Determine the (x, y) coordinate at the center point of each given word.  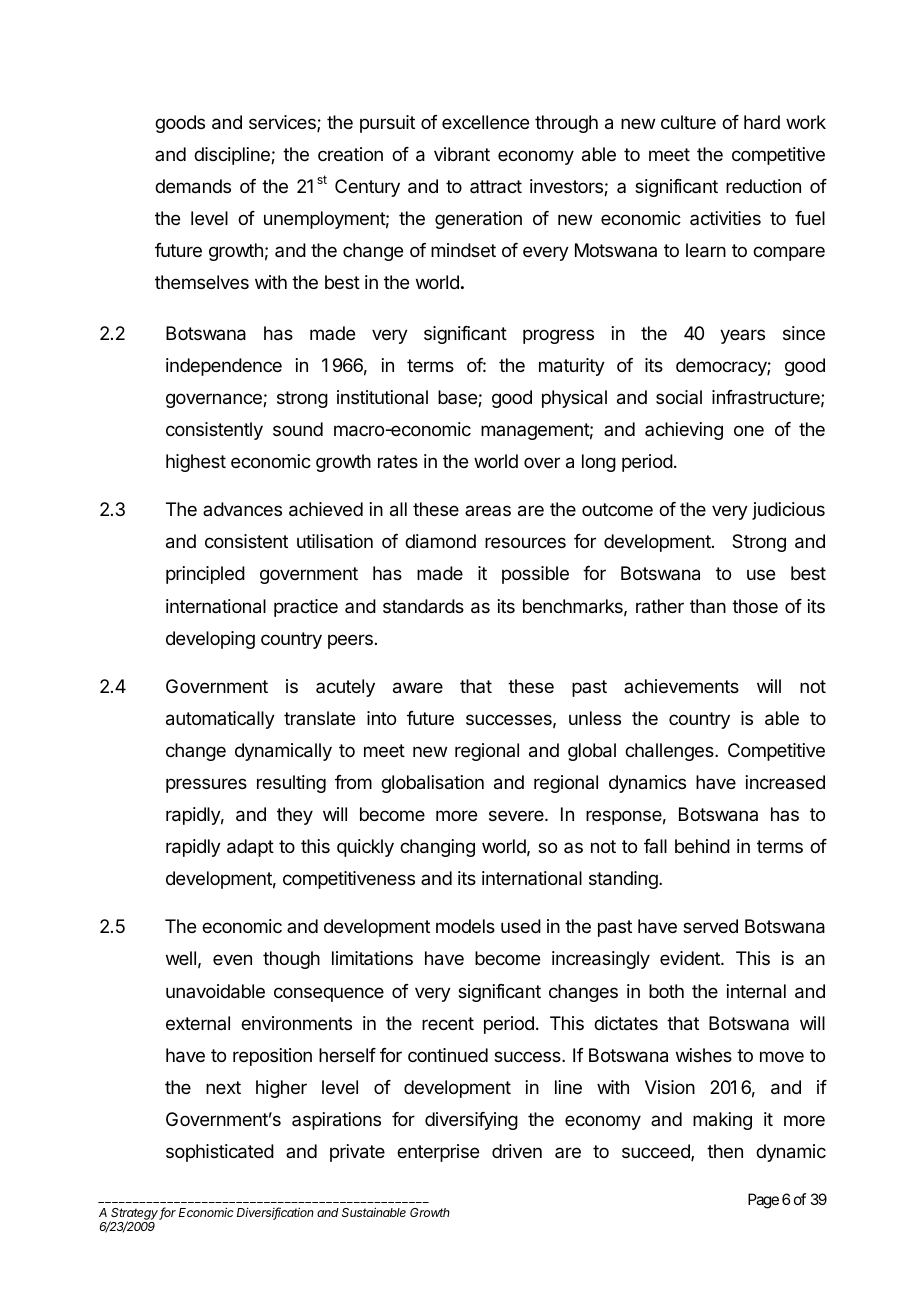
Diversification (275, 1213)
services (283, 123)
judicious (788, 511)
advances (242, 509)
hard (762, 122)
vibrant (462, 154)
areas (488, 510)
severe (517, 815)
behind (702, 846)
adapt (250, 848)
